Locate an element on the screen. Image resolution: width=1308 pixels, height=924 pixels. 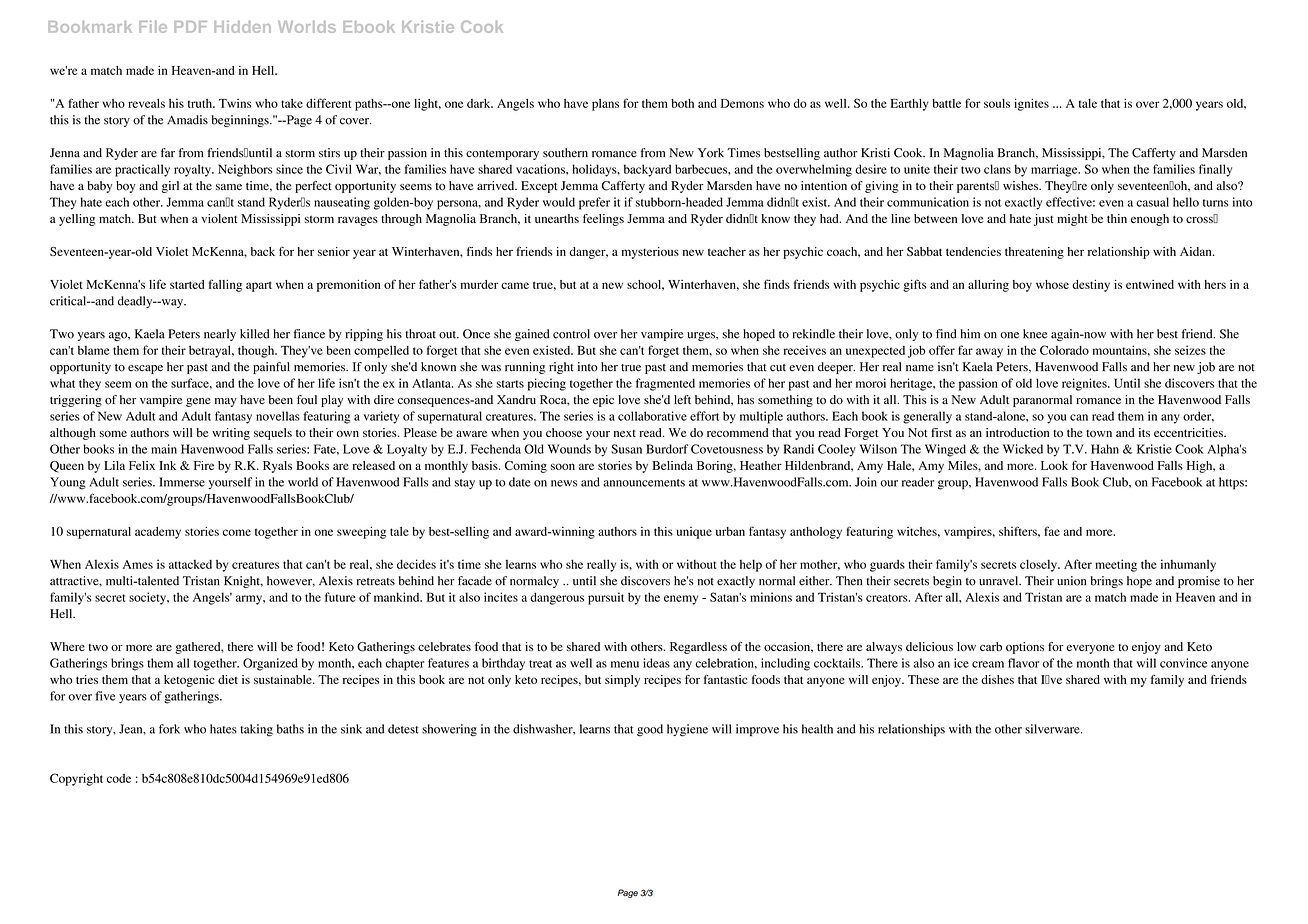
souls is located at coordinates (997, 103).
